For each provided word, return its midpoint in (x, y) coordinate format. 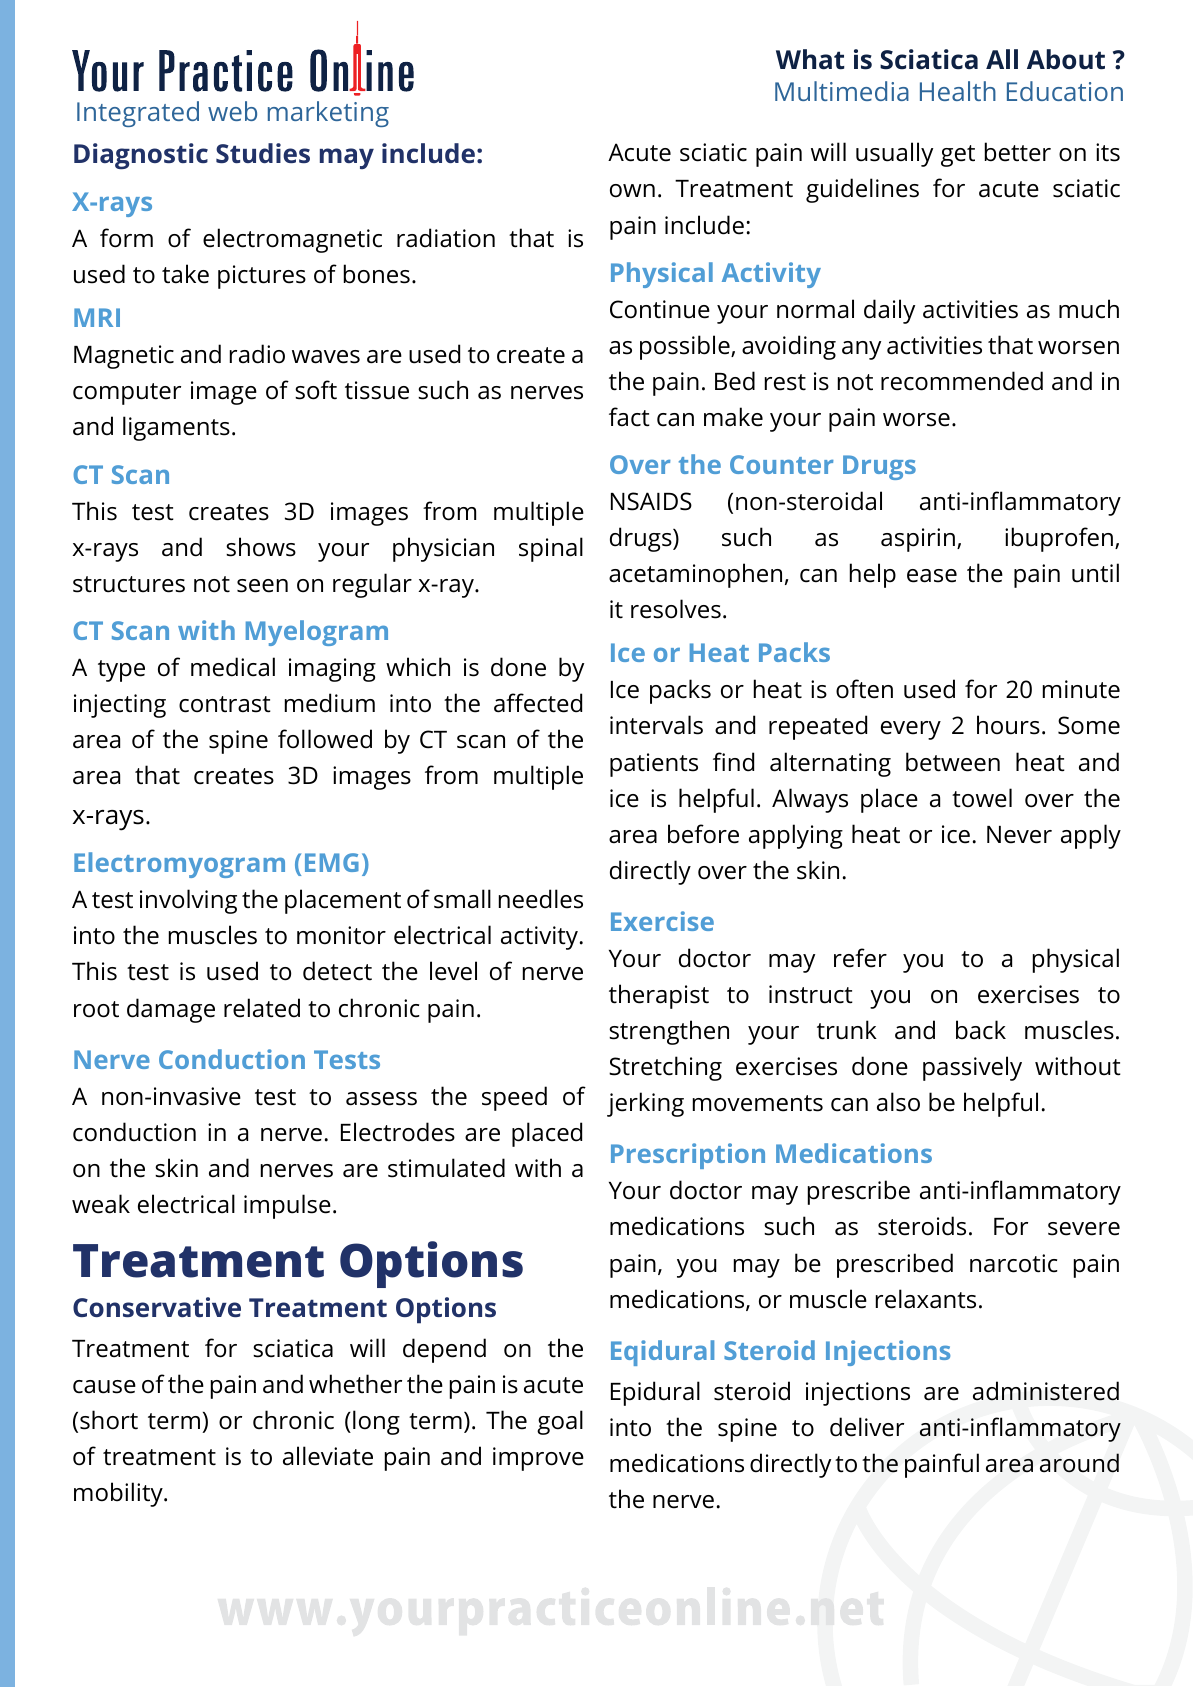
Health (958, 91)
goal (560, 1422)
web (232, 111)
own (632, 191)
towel (982, 798)
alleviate (328, 1456)
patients (654, 765)
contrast (225, 704)
